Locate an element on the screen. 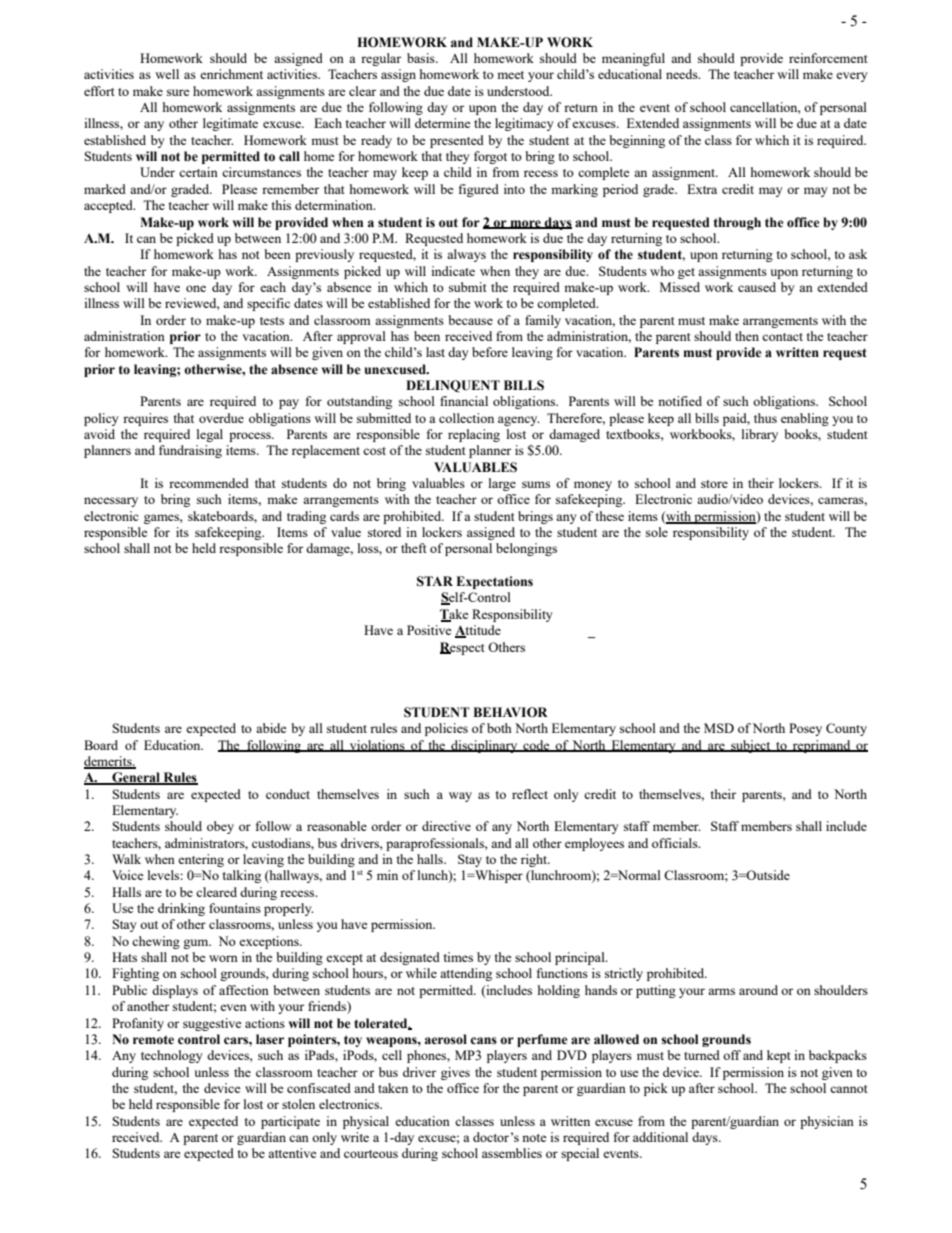  sure is located at coordinates (178, 92).
